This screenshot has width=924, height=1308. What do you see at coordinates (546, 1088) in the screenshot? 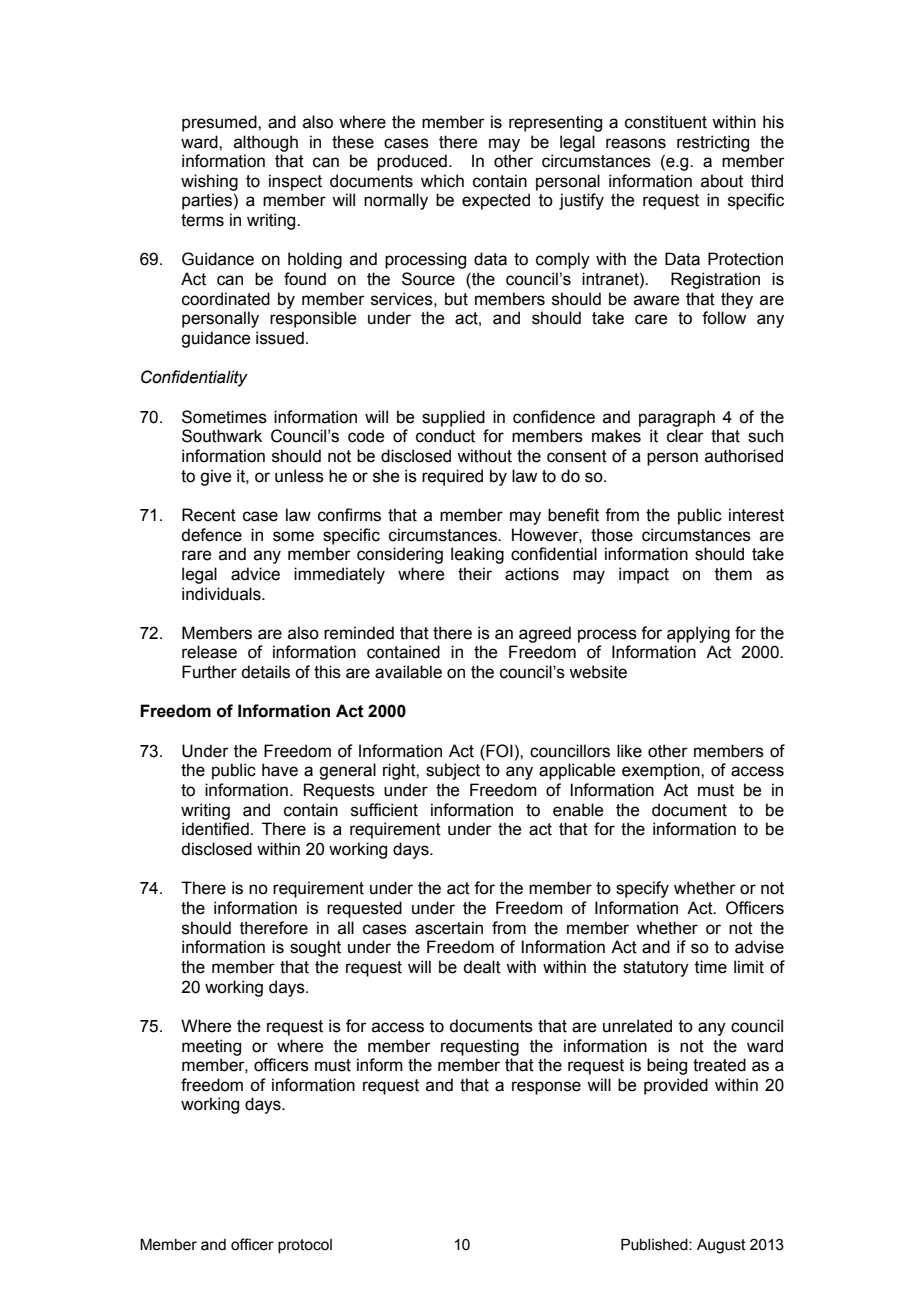
I see `response` at bounding box center [546, 1088].
